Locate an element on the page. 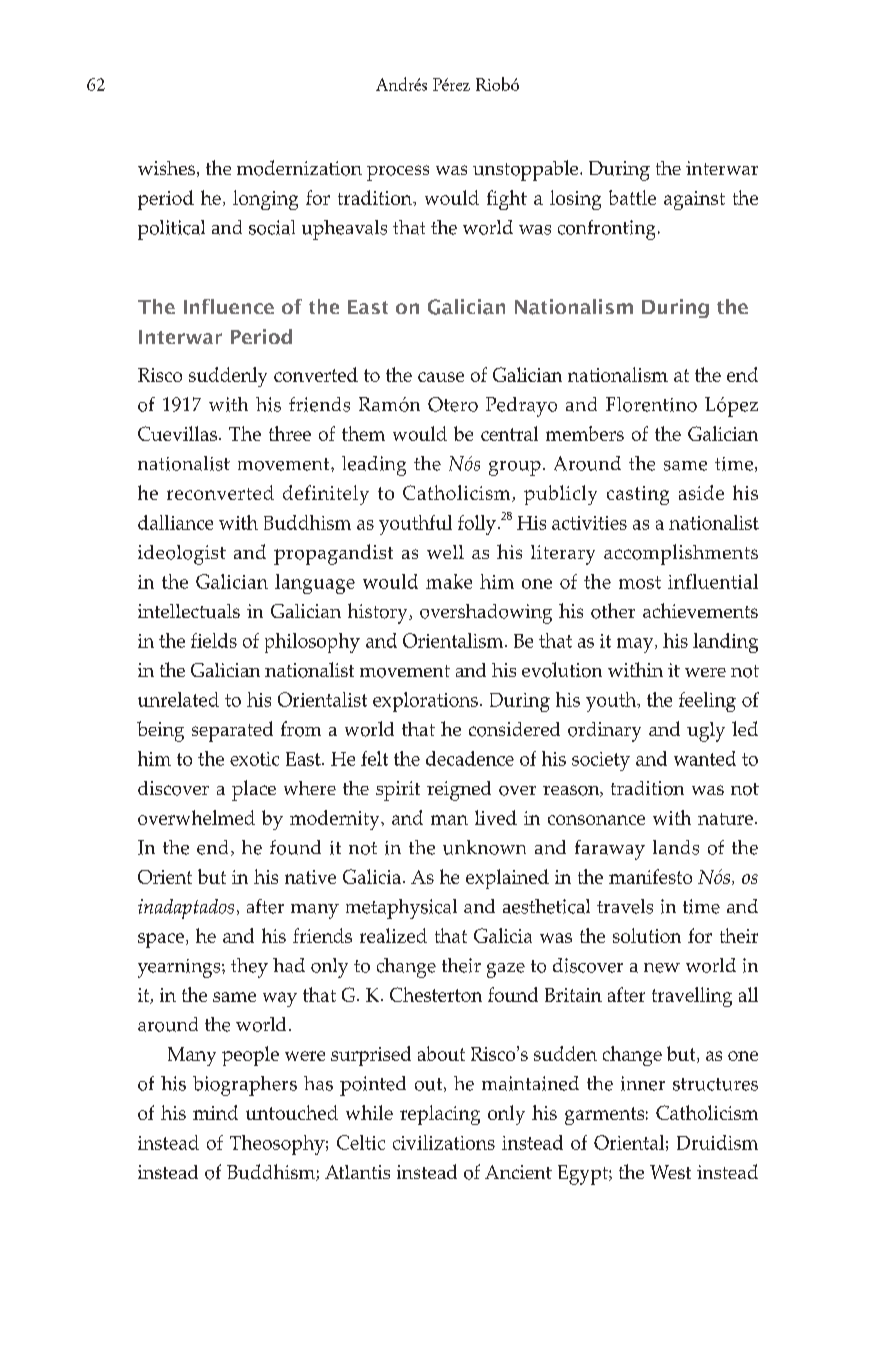 The image size is (896, 1345). longing is located at coordinates (265, 200).
